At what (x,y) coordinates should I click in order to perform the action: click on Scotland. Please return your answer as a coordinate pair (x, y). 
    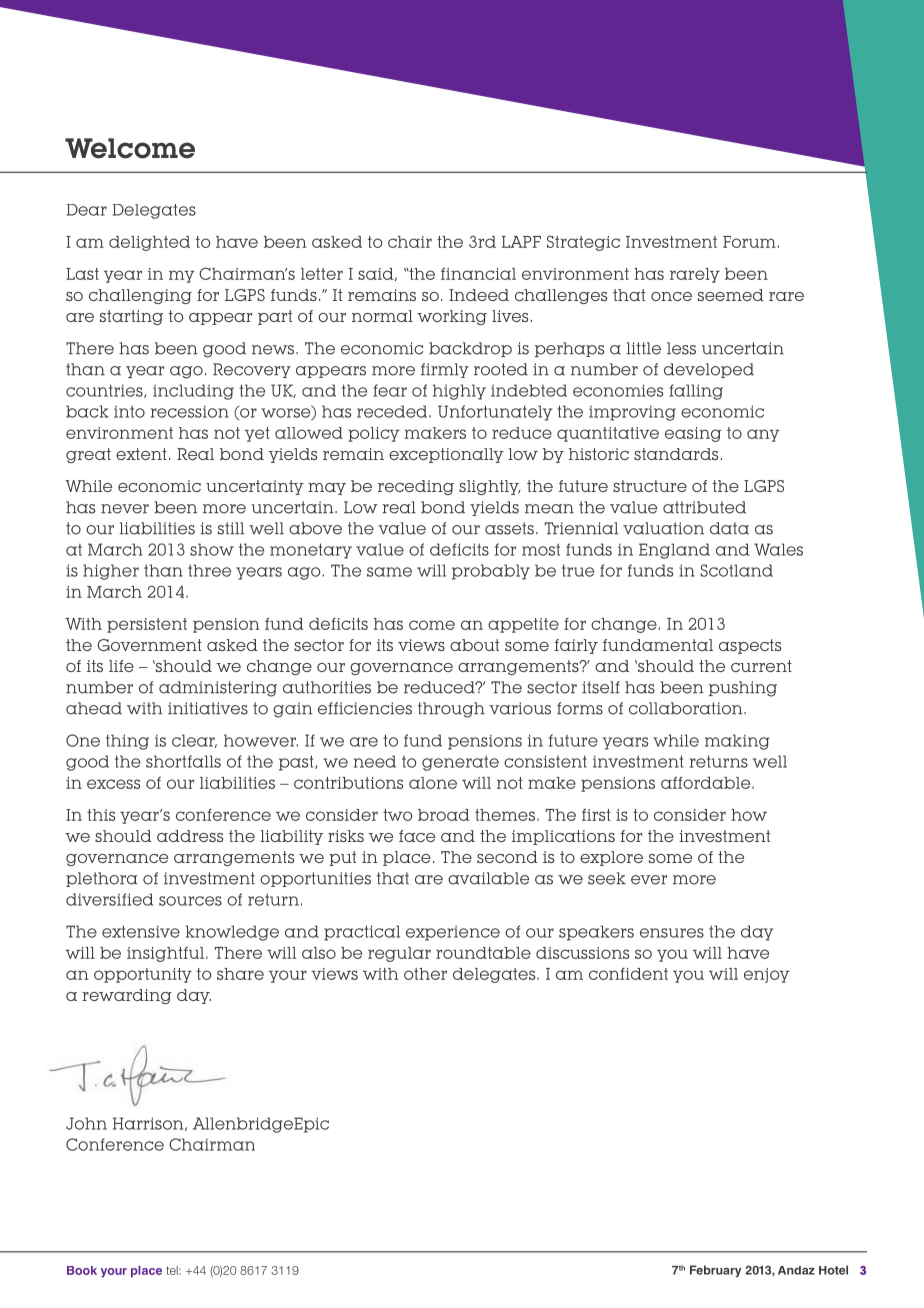
    Looking at the image, I should click on (736, 570).
